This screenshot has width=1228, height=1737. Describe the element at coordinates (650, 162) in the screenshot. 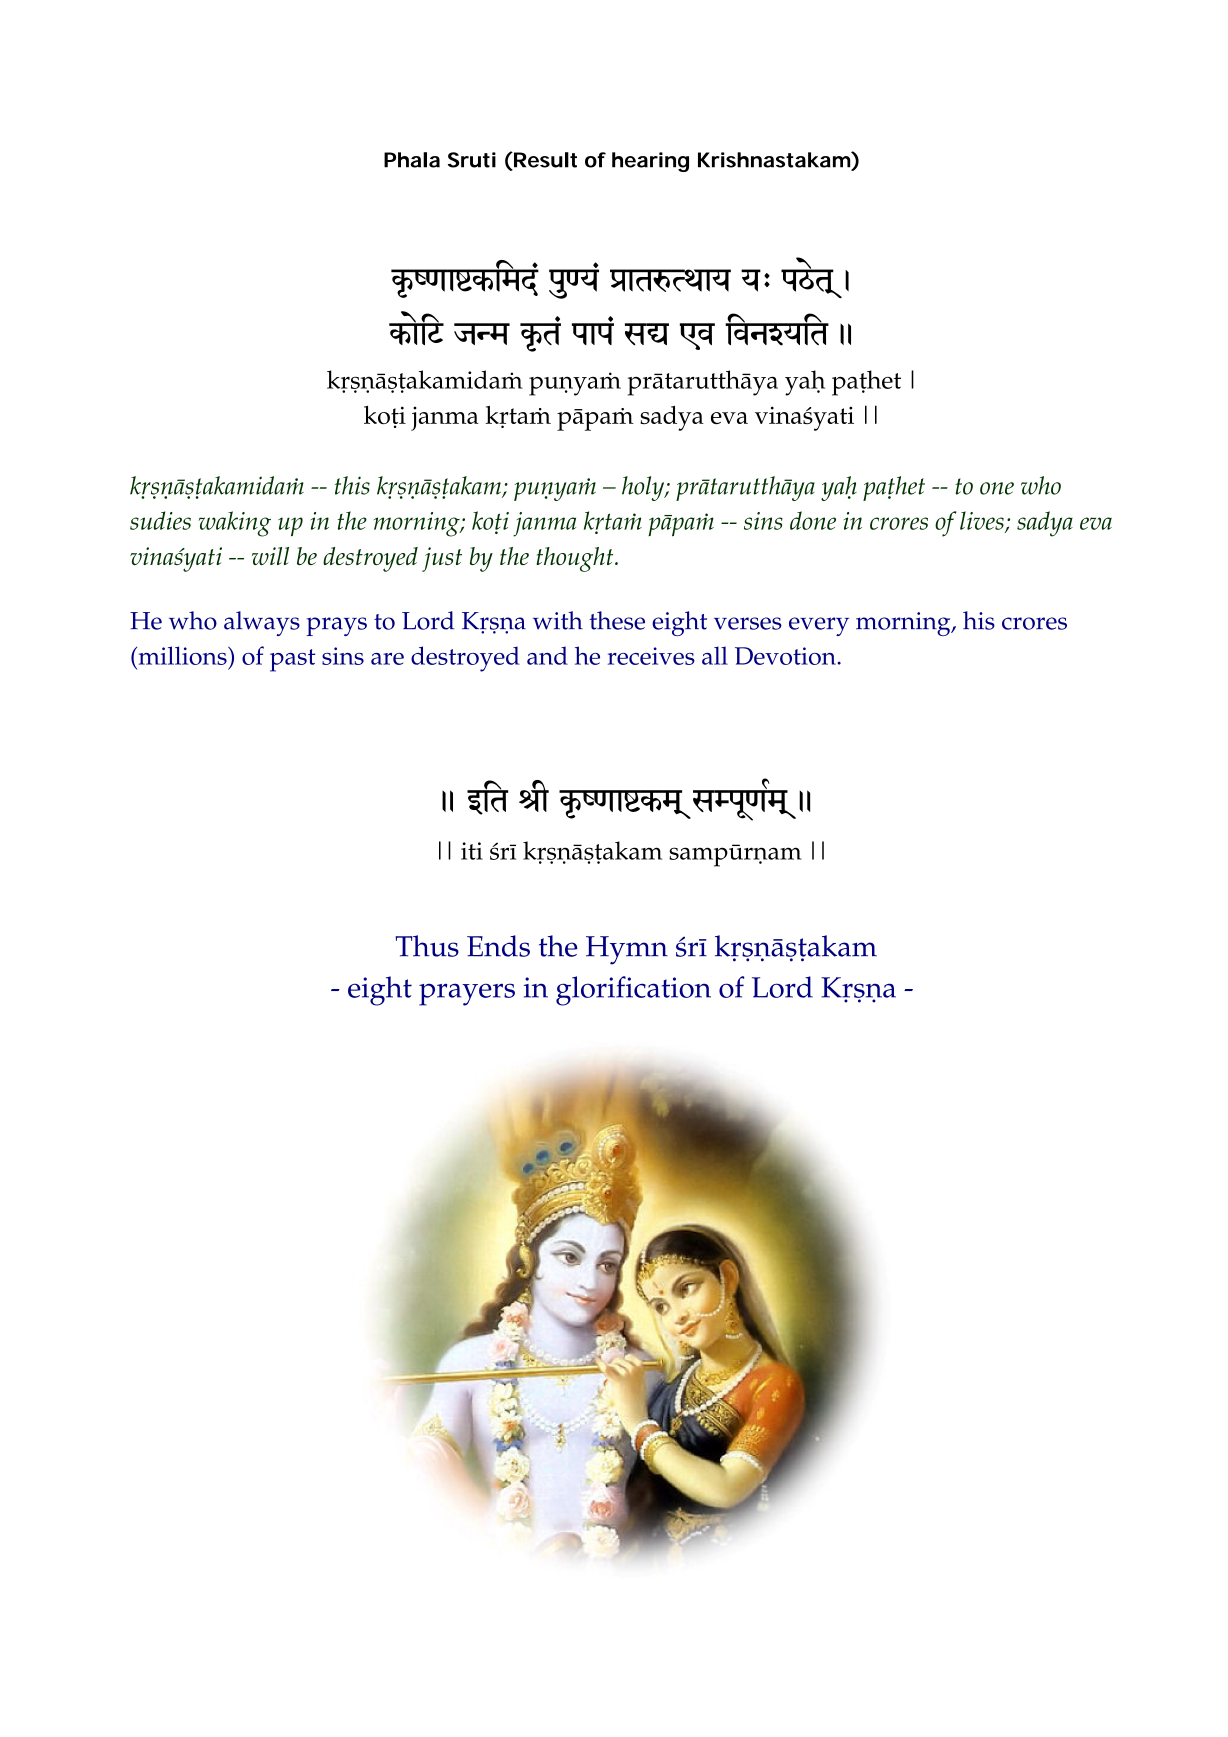

I see `hearing` at that location.
